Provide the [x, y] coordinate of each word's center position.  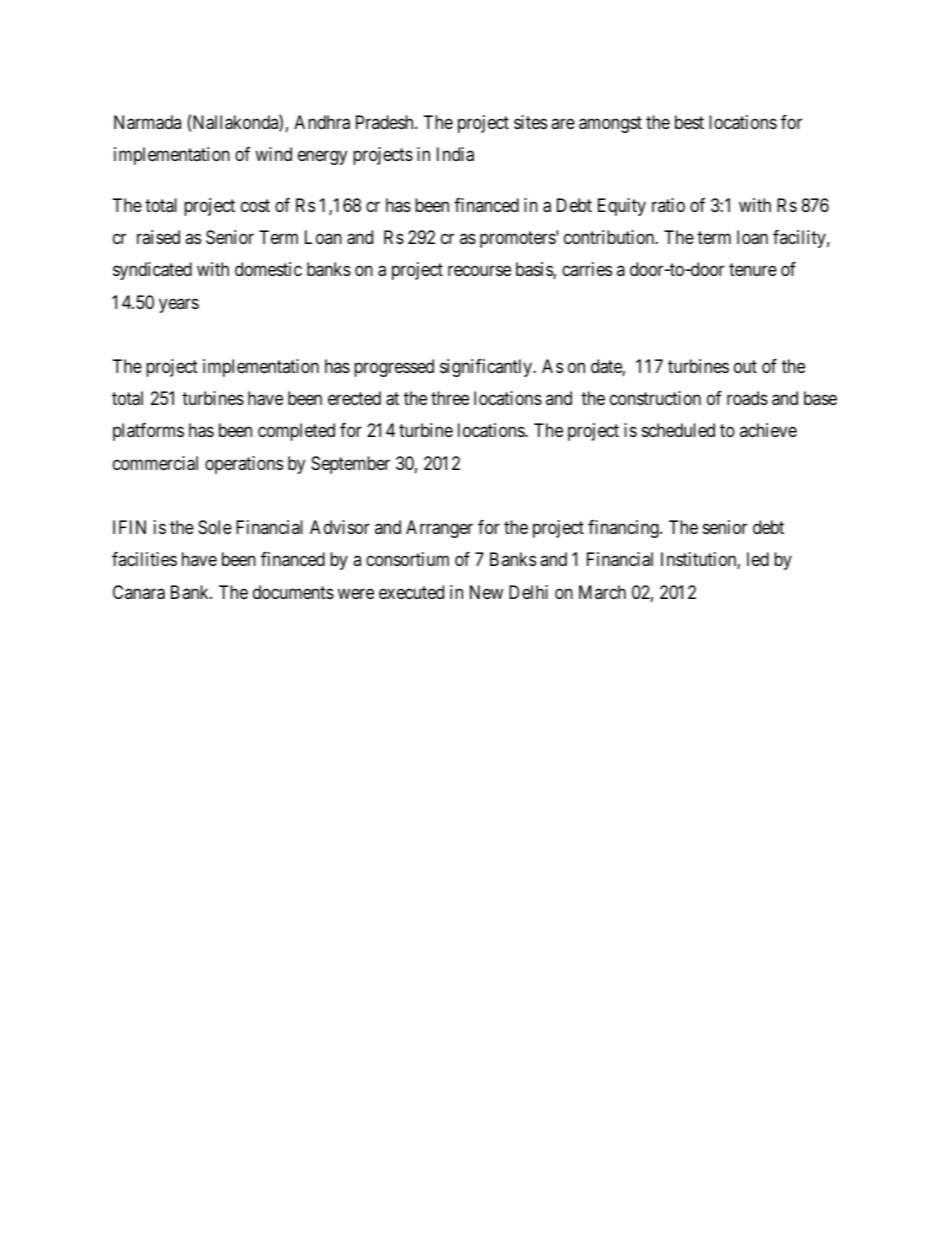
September [350, 465]
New [486, 592]
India [455, 154]
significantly [487, 368]
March [602, 592]
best [689, 122]
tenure [753, 270]
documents [293, 592]
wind [273, 154]
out [745, 366]
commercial [155, 463]
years [179, 305]
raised [158, 237]
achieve [768, 430]
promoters [518, 239]
